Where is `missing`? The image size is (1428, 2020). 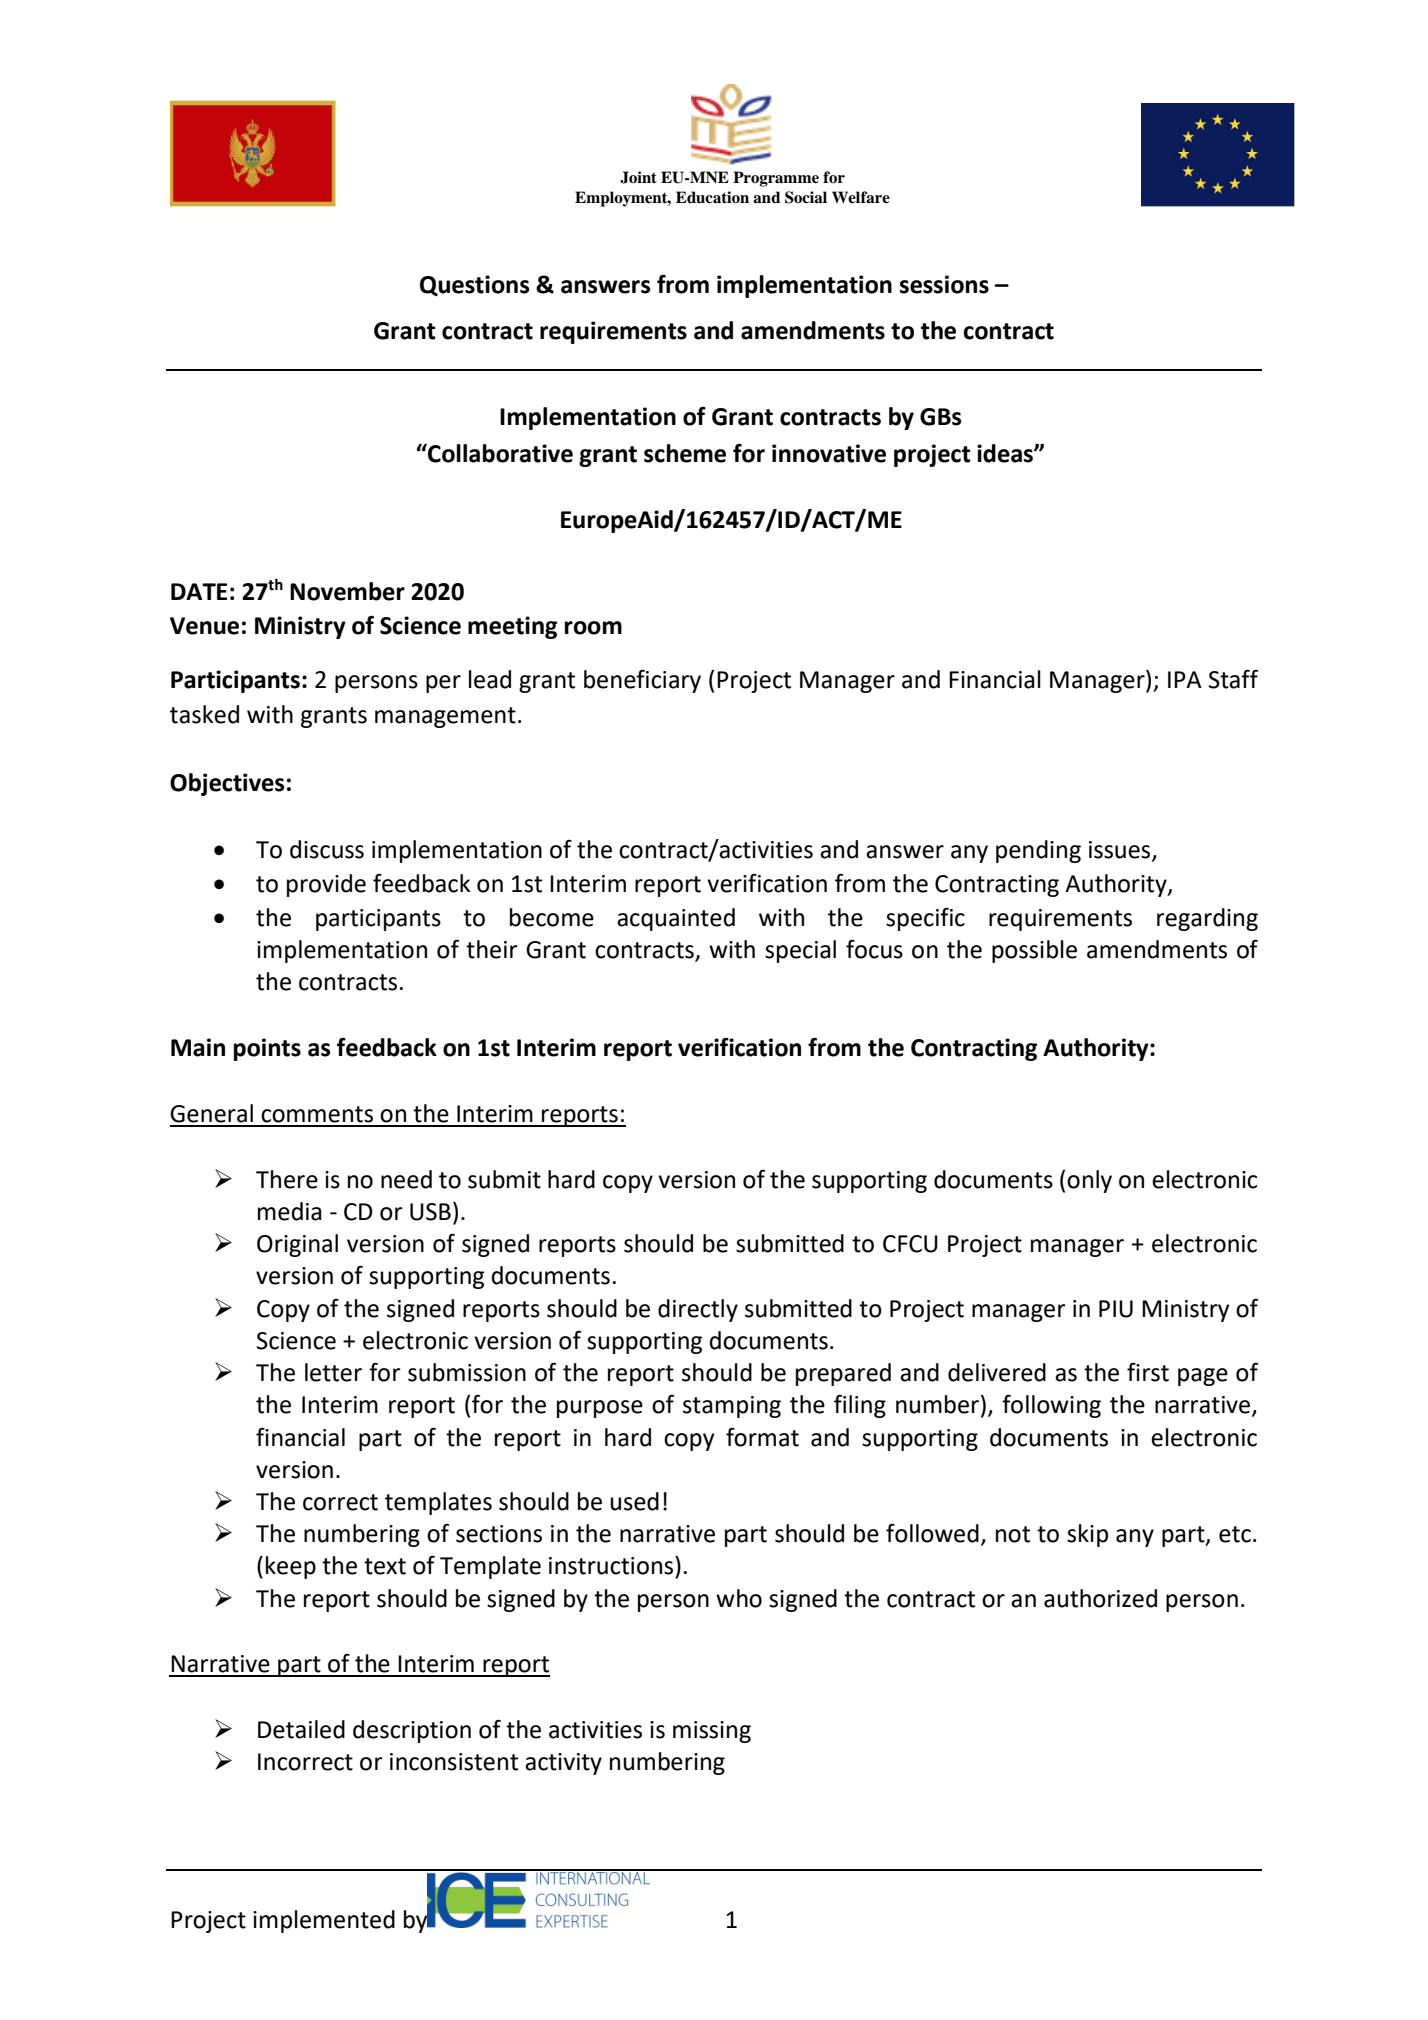
missing is located at coordinates (712, 1732).
